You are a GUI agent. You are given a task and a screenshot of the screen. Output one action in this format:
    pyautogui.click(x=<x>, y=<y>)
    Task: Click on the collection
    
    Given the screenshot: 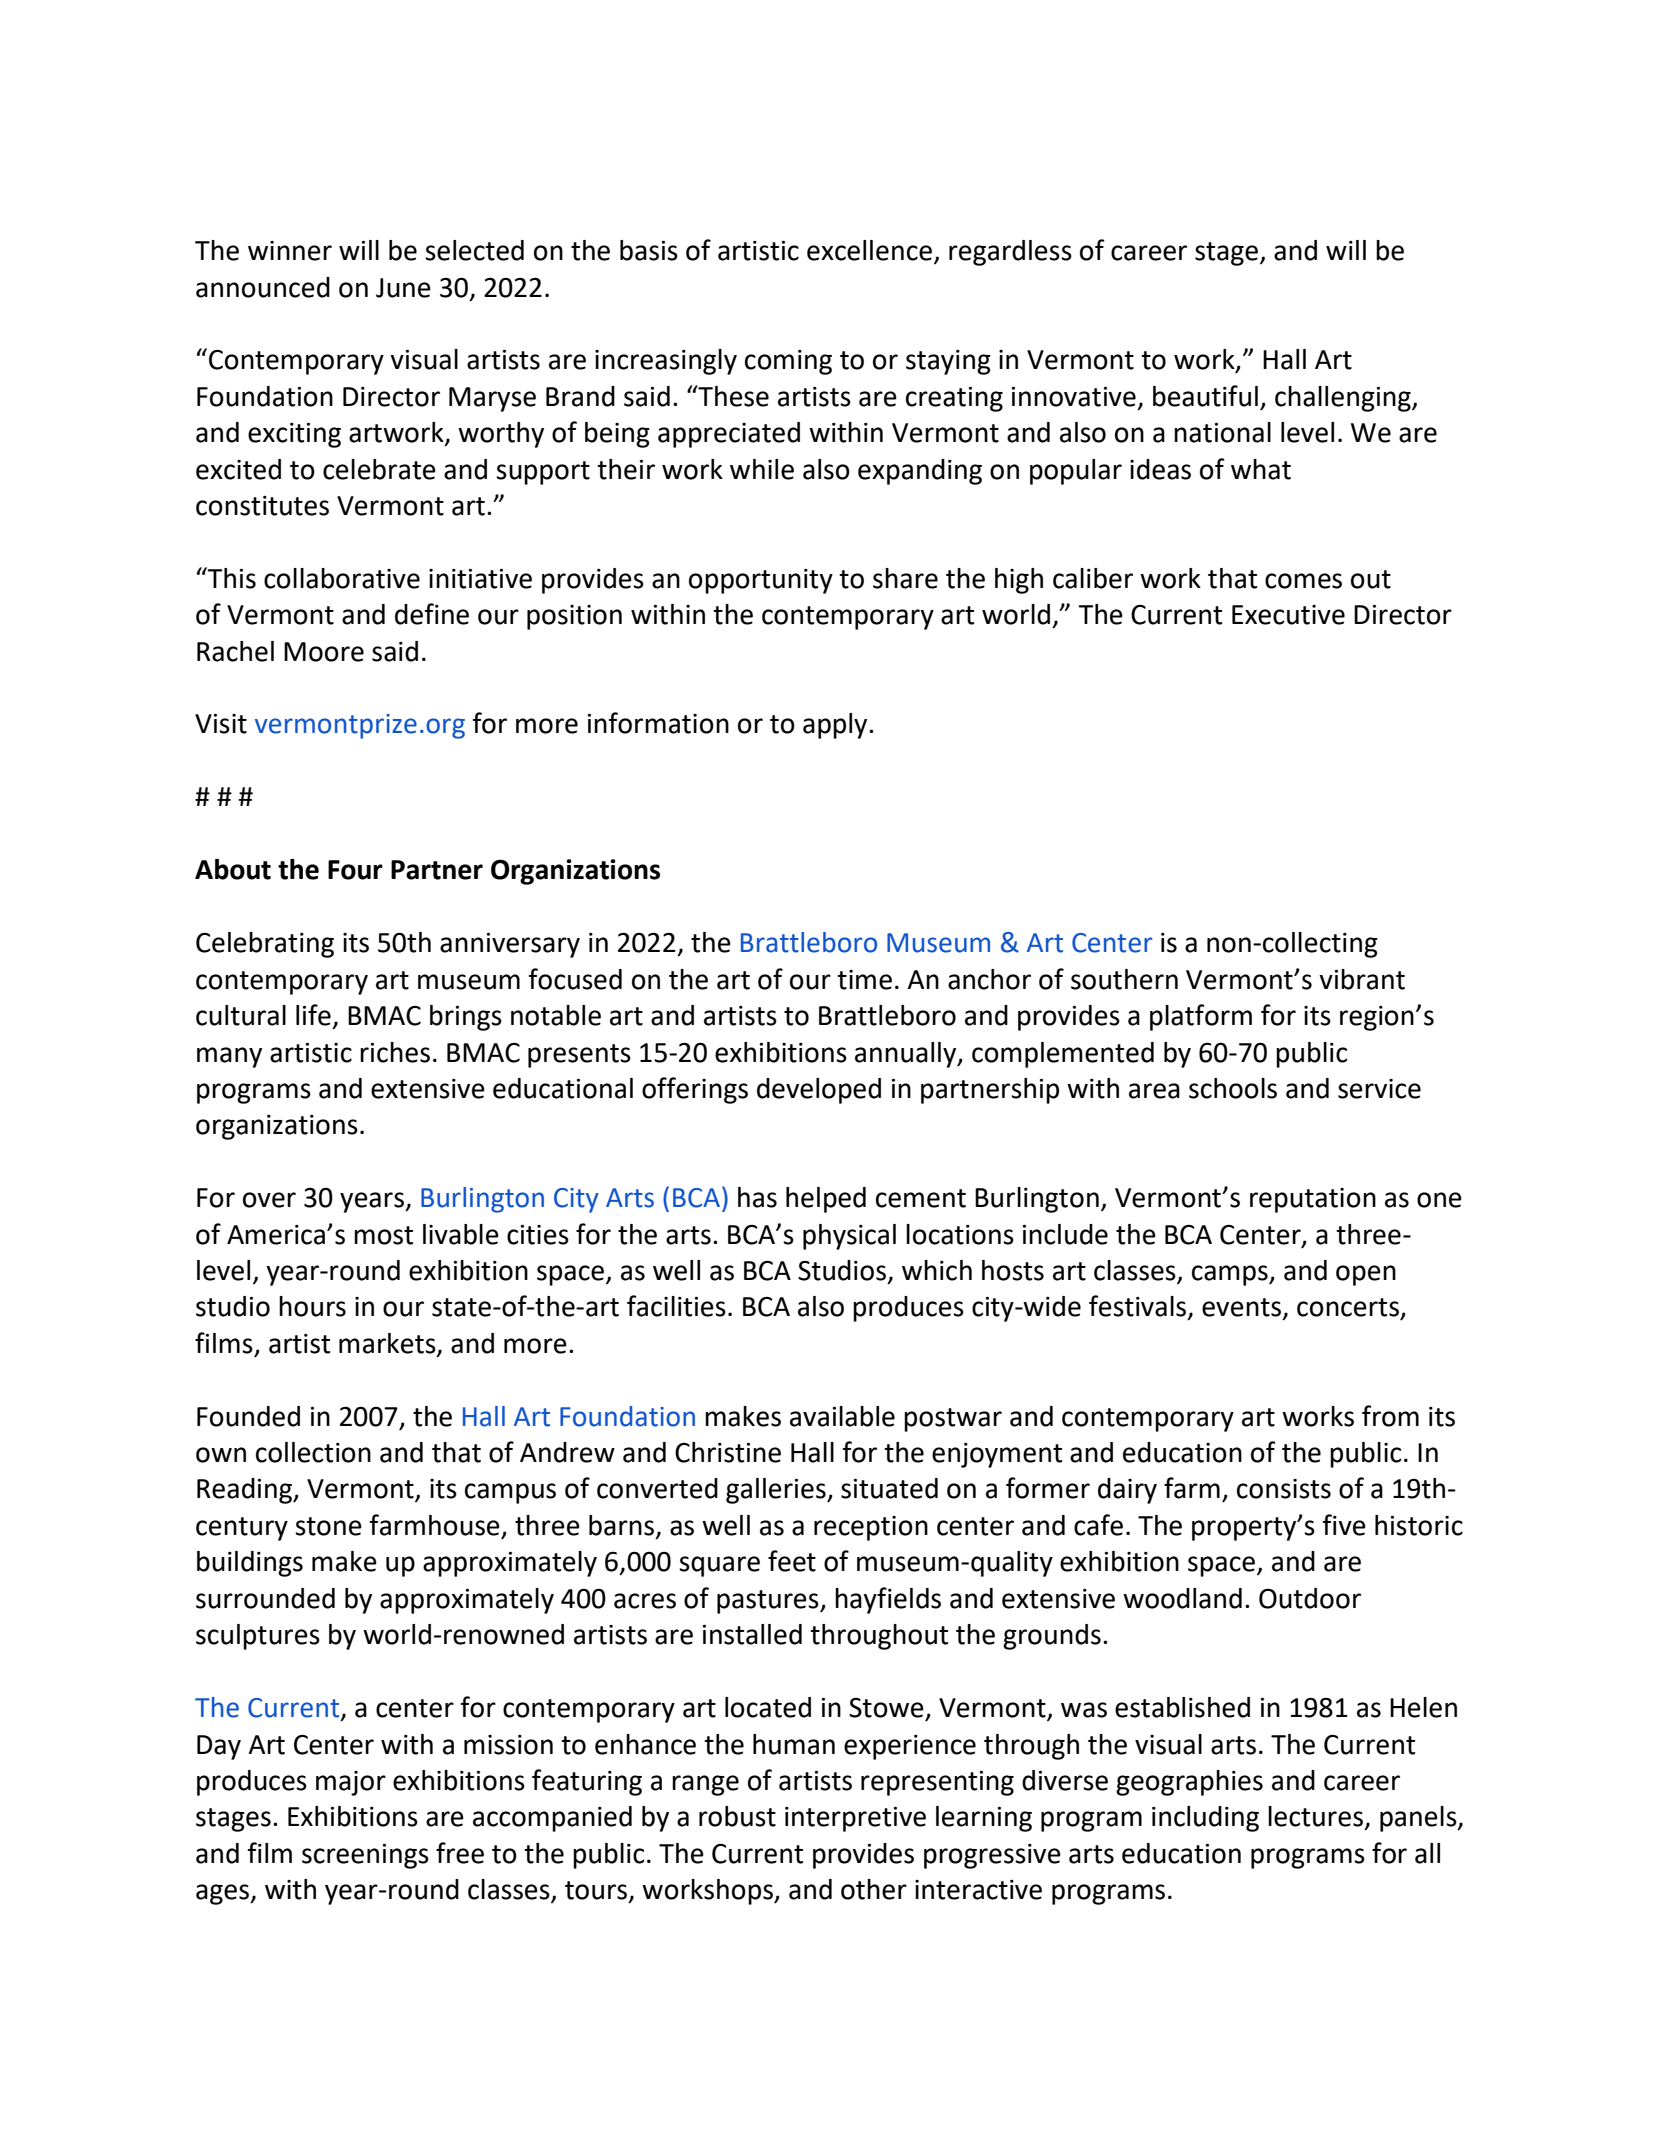 What is the action you would take?
    pyautogui.click(x=313, y=1452)
